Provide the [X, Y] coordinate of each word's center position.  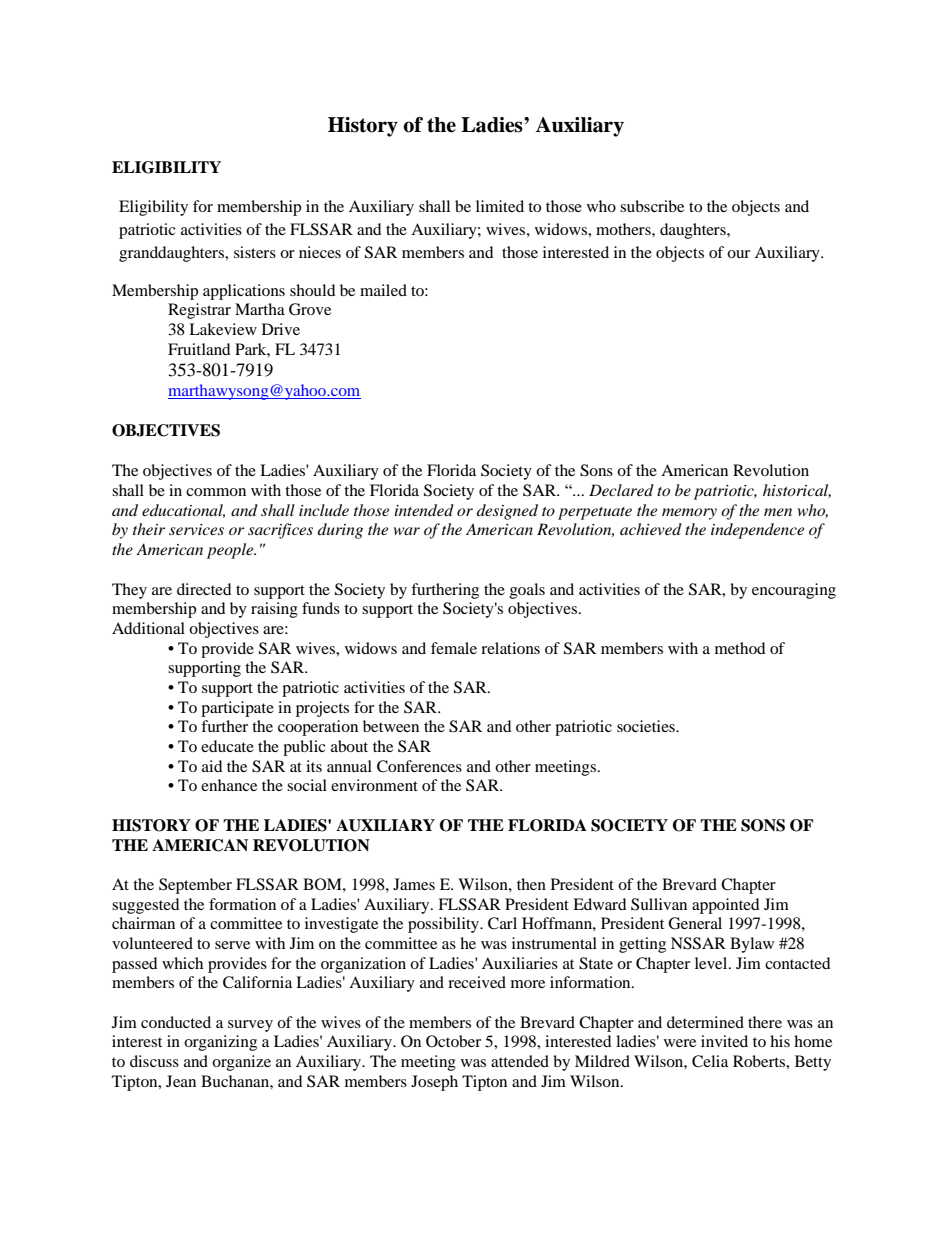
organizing [220, 1043]
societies [647, 726]
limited [500, 206]
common [216, 492]
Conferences [419, 766]
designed [507, 512]
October [453, 1041]
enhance [229, 785]
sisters [255, 252]
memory [689, 514]
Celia [710, 1061]
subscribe [652, 206]
